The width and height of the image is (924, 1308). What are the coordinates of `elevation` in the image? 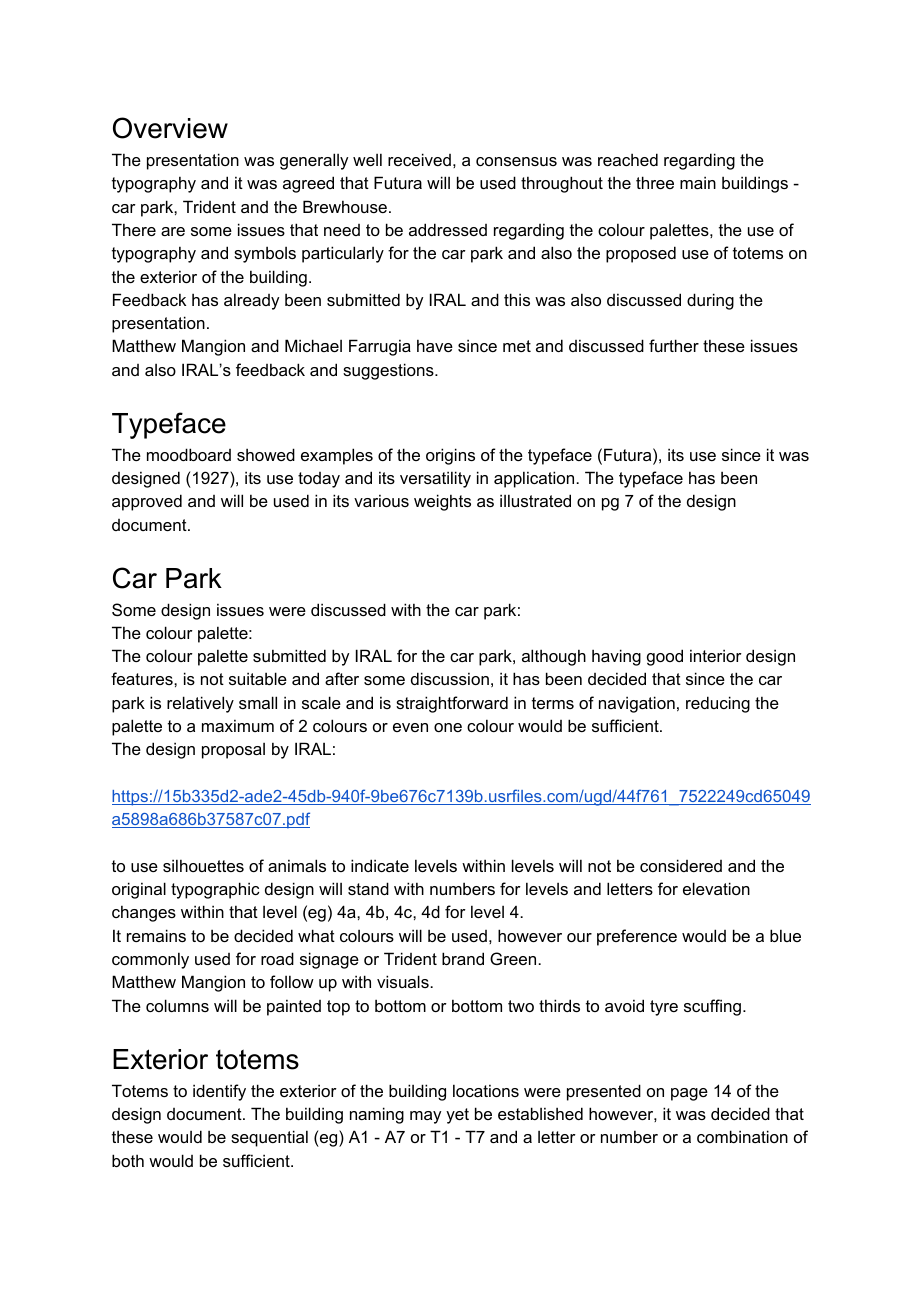 It's located at (716, 888).
